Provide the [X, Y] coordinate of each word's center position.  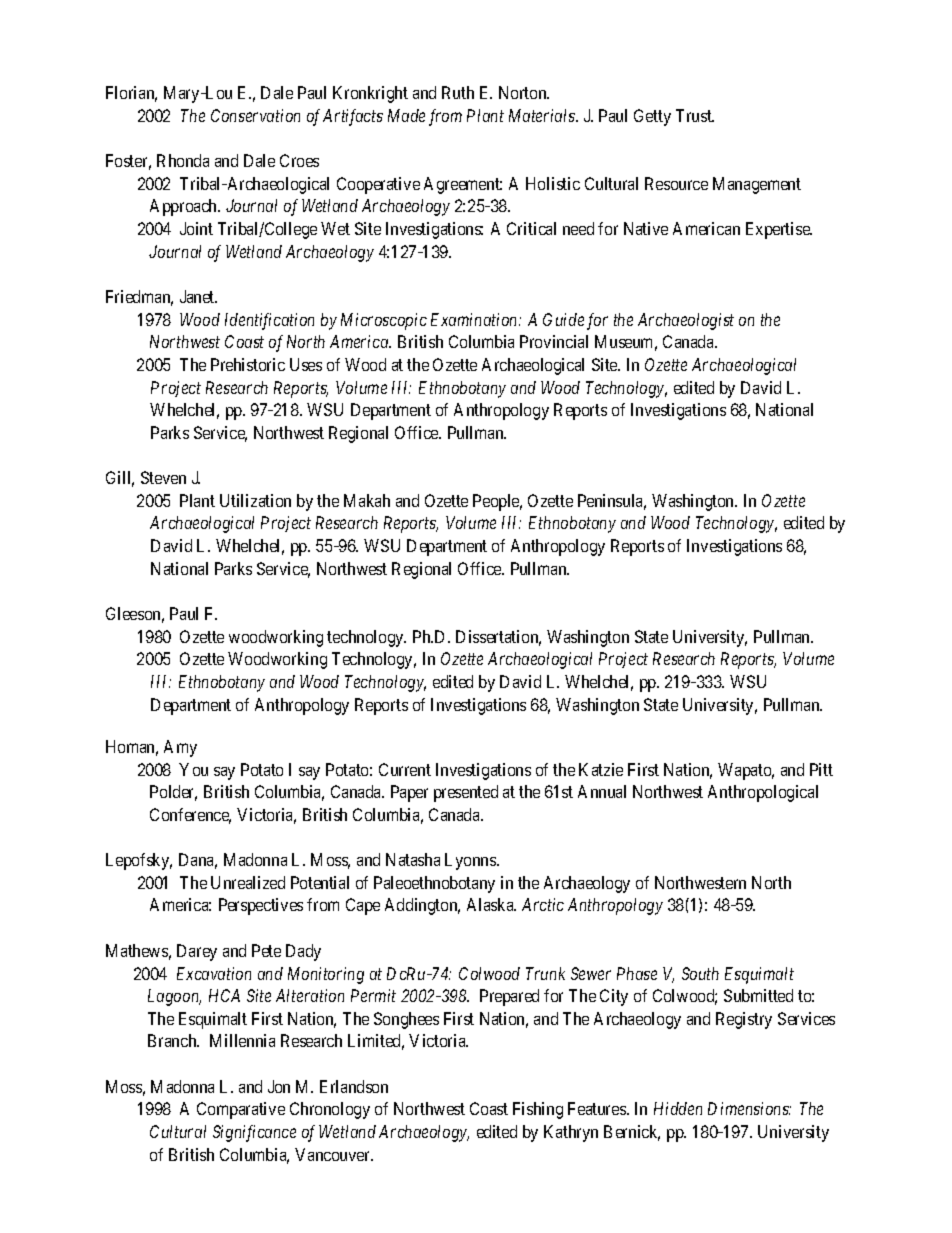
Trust [695, 115]
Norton [524, 92]
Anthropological [763, 793]
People [497, 502]
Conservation [255, 115]
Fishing [538, 1110]
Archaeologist [686, 321]
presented [466, 793]
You [193, 769]
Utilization [255, 500]
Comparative [241, 1110]
